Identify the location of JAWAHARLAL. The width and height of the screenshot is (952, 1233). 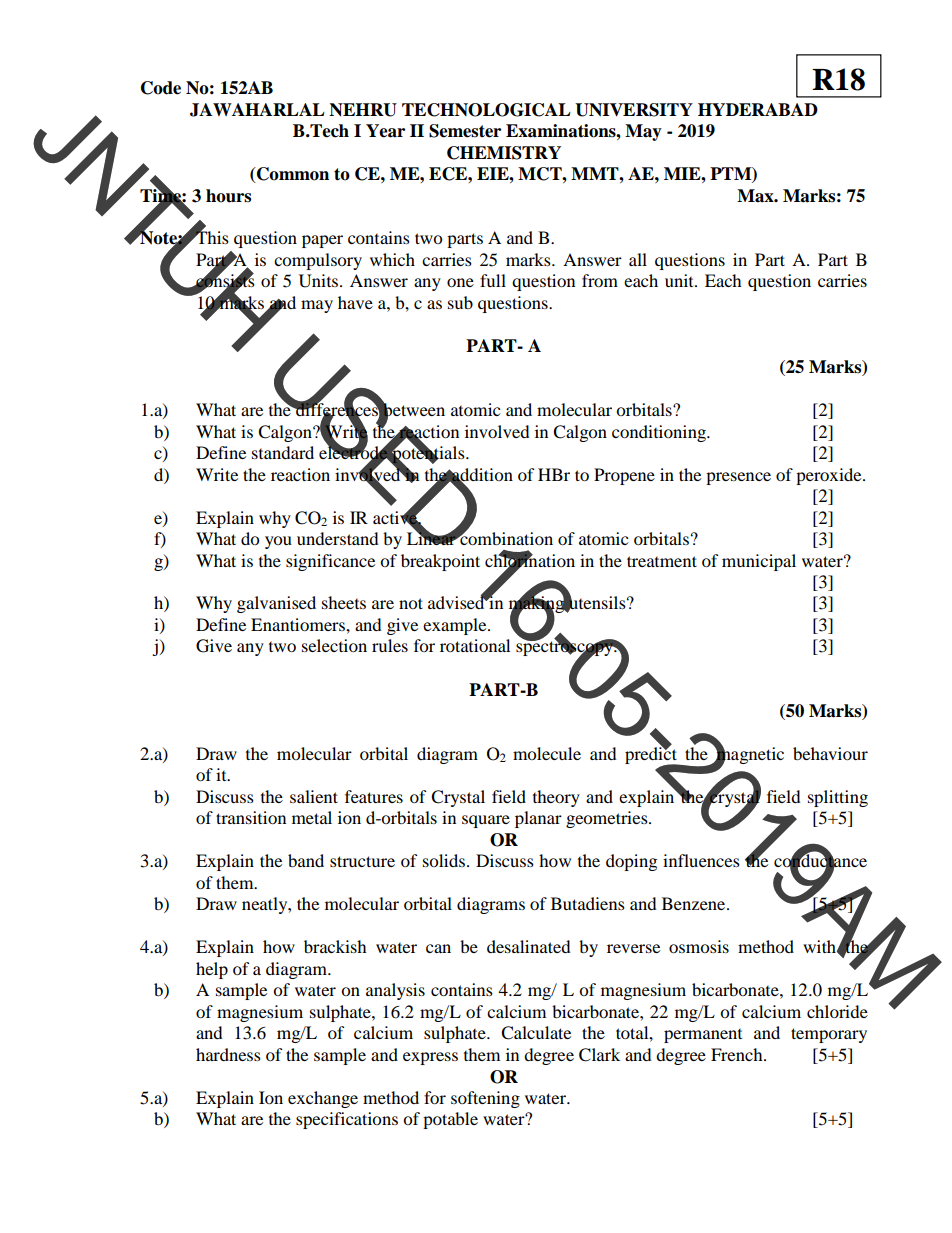
(257, 110).
